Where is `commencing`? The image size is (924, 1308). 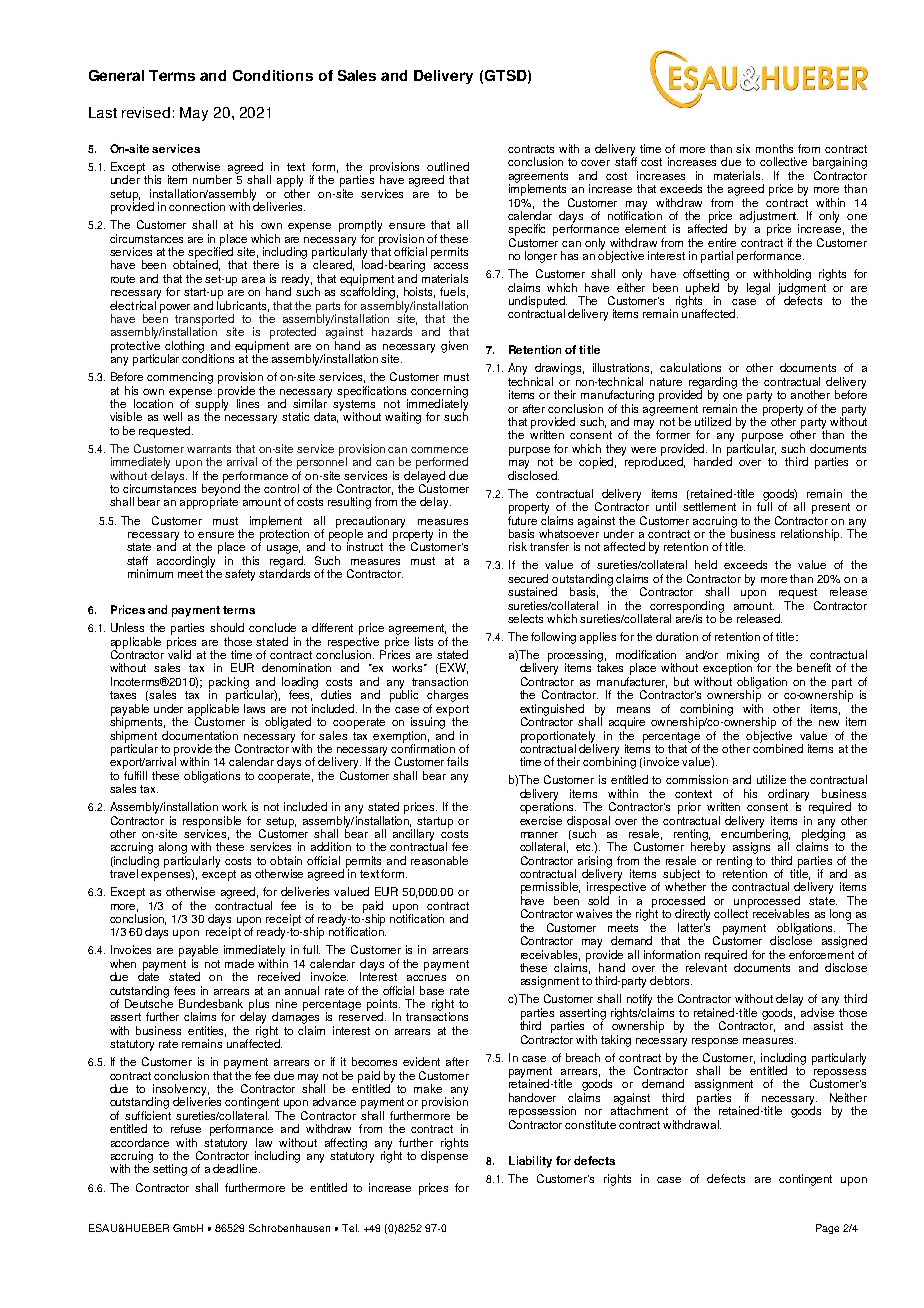 commencing is located at coordinates (180, 378).
